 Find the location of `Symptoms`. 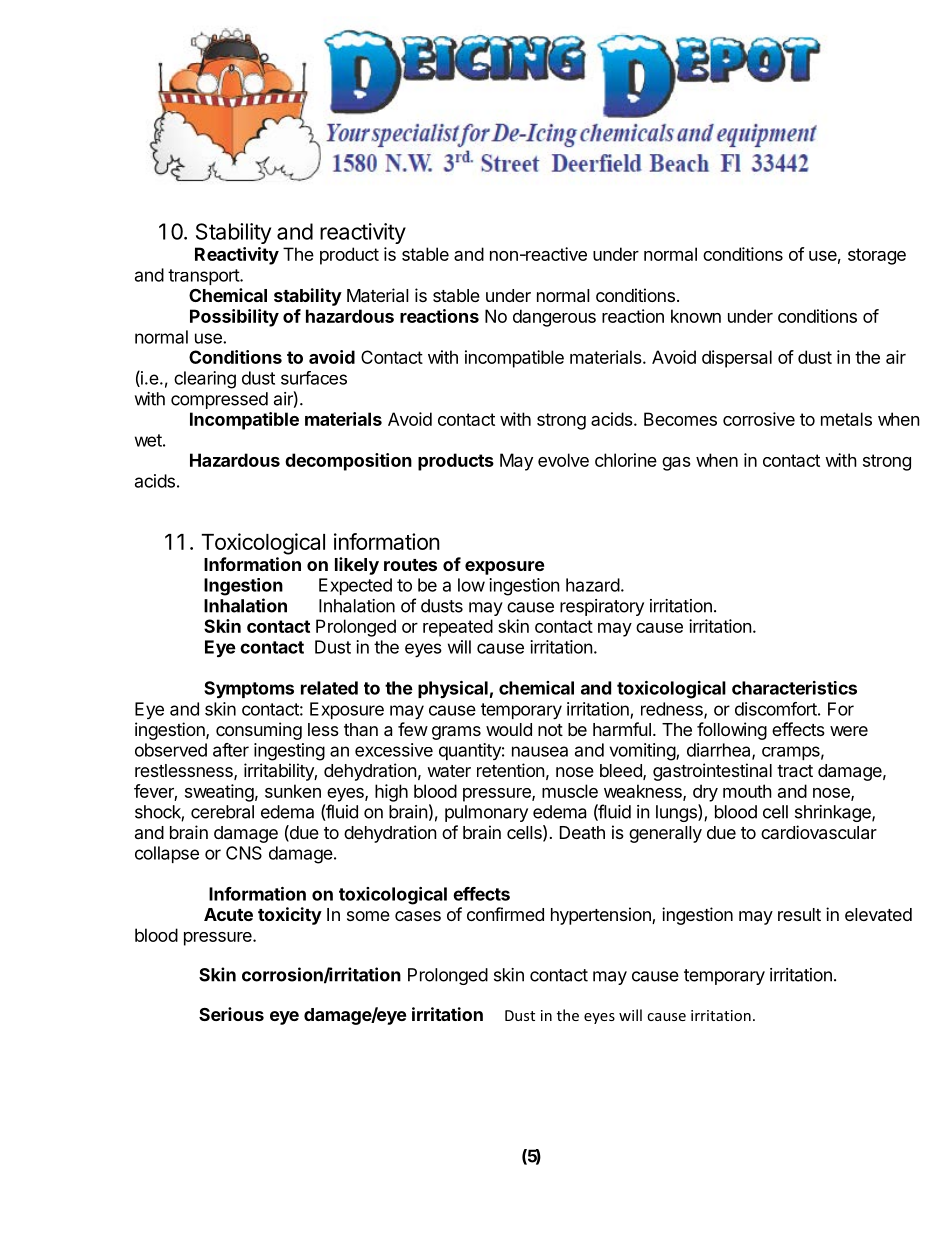

Symptoms is located at coordinates (249, 690).
